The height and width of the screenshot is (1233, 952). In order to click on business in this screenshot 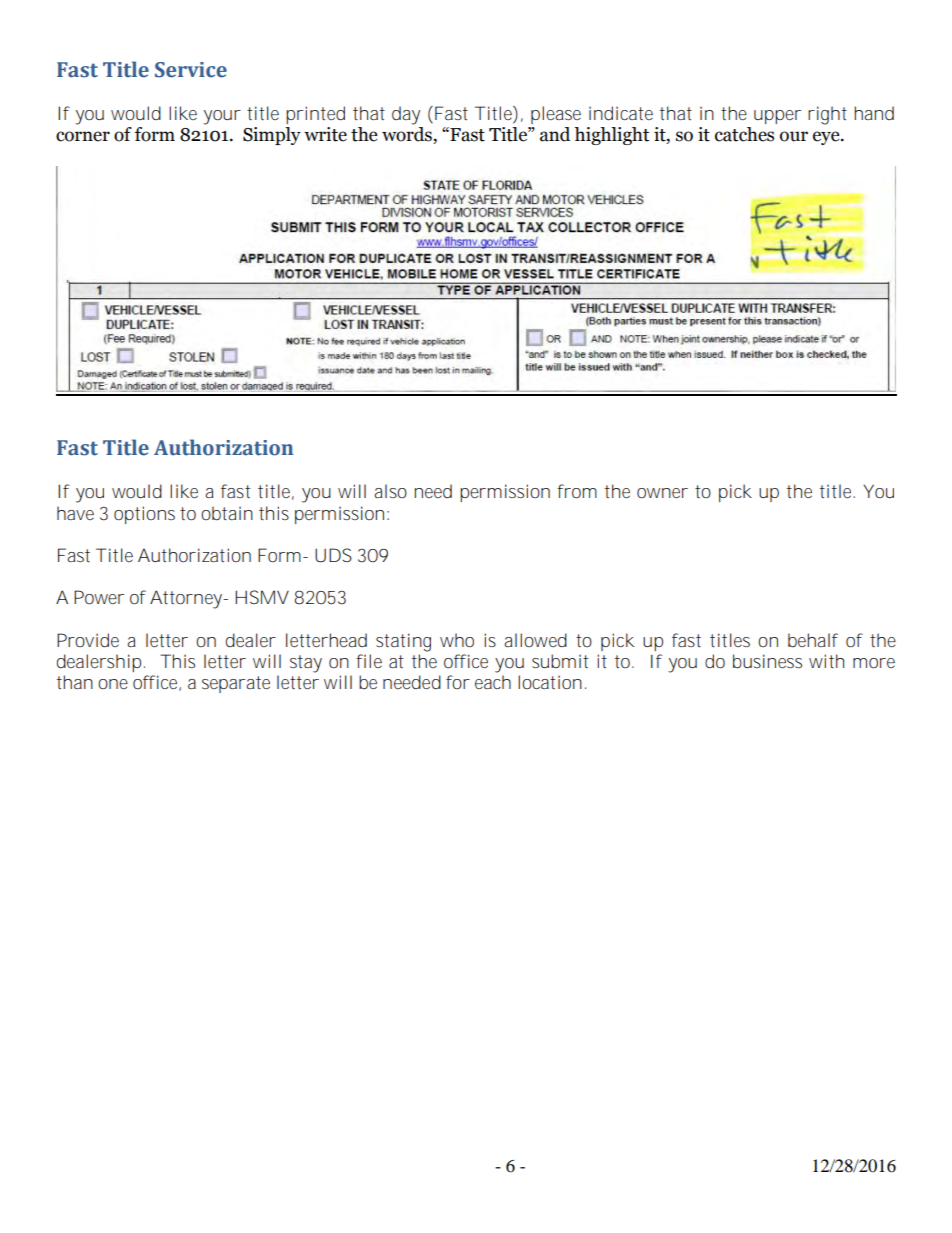, I will do `click(767, 661)`.
